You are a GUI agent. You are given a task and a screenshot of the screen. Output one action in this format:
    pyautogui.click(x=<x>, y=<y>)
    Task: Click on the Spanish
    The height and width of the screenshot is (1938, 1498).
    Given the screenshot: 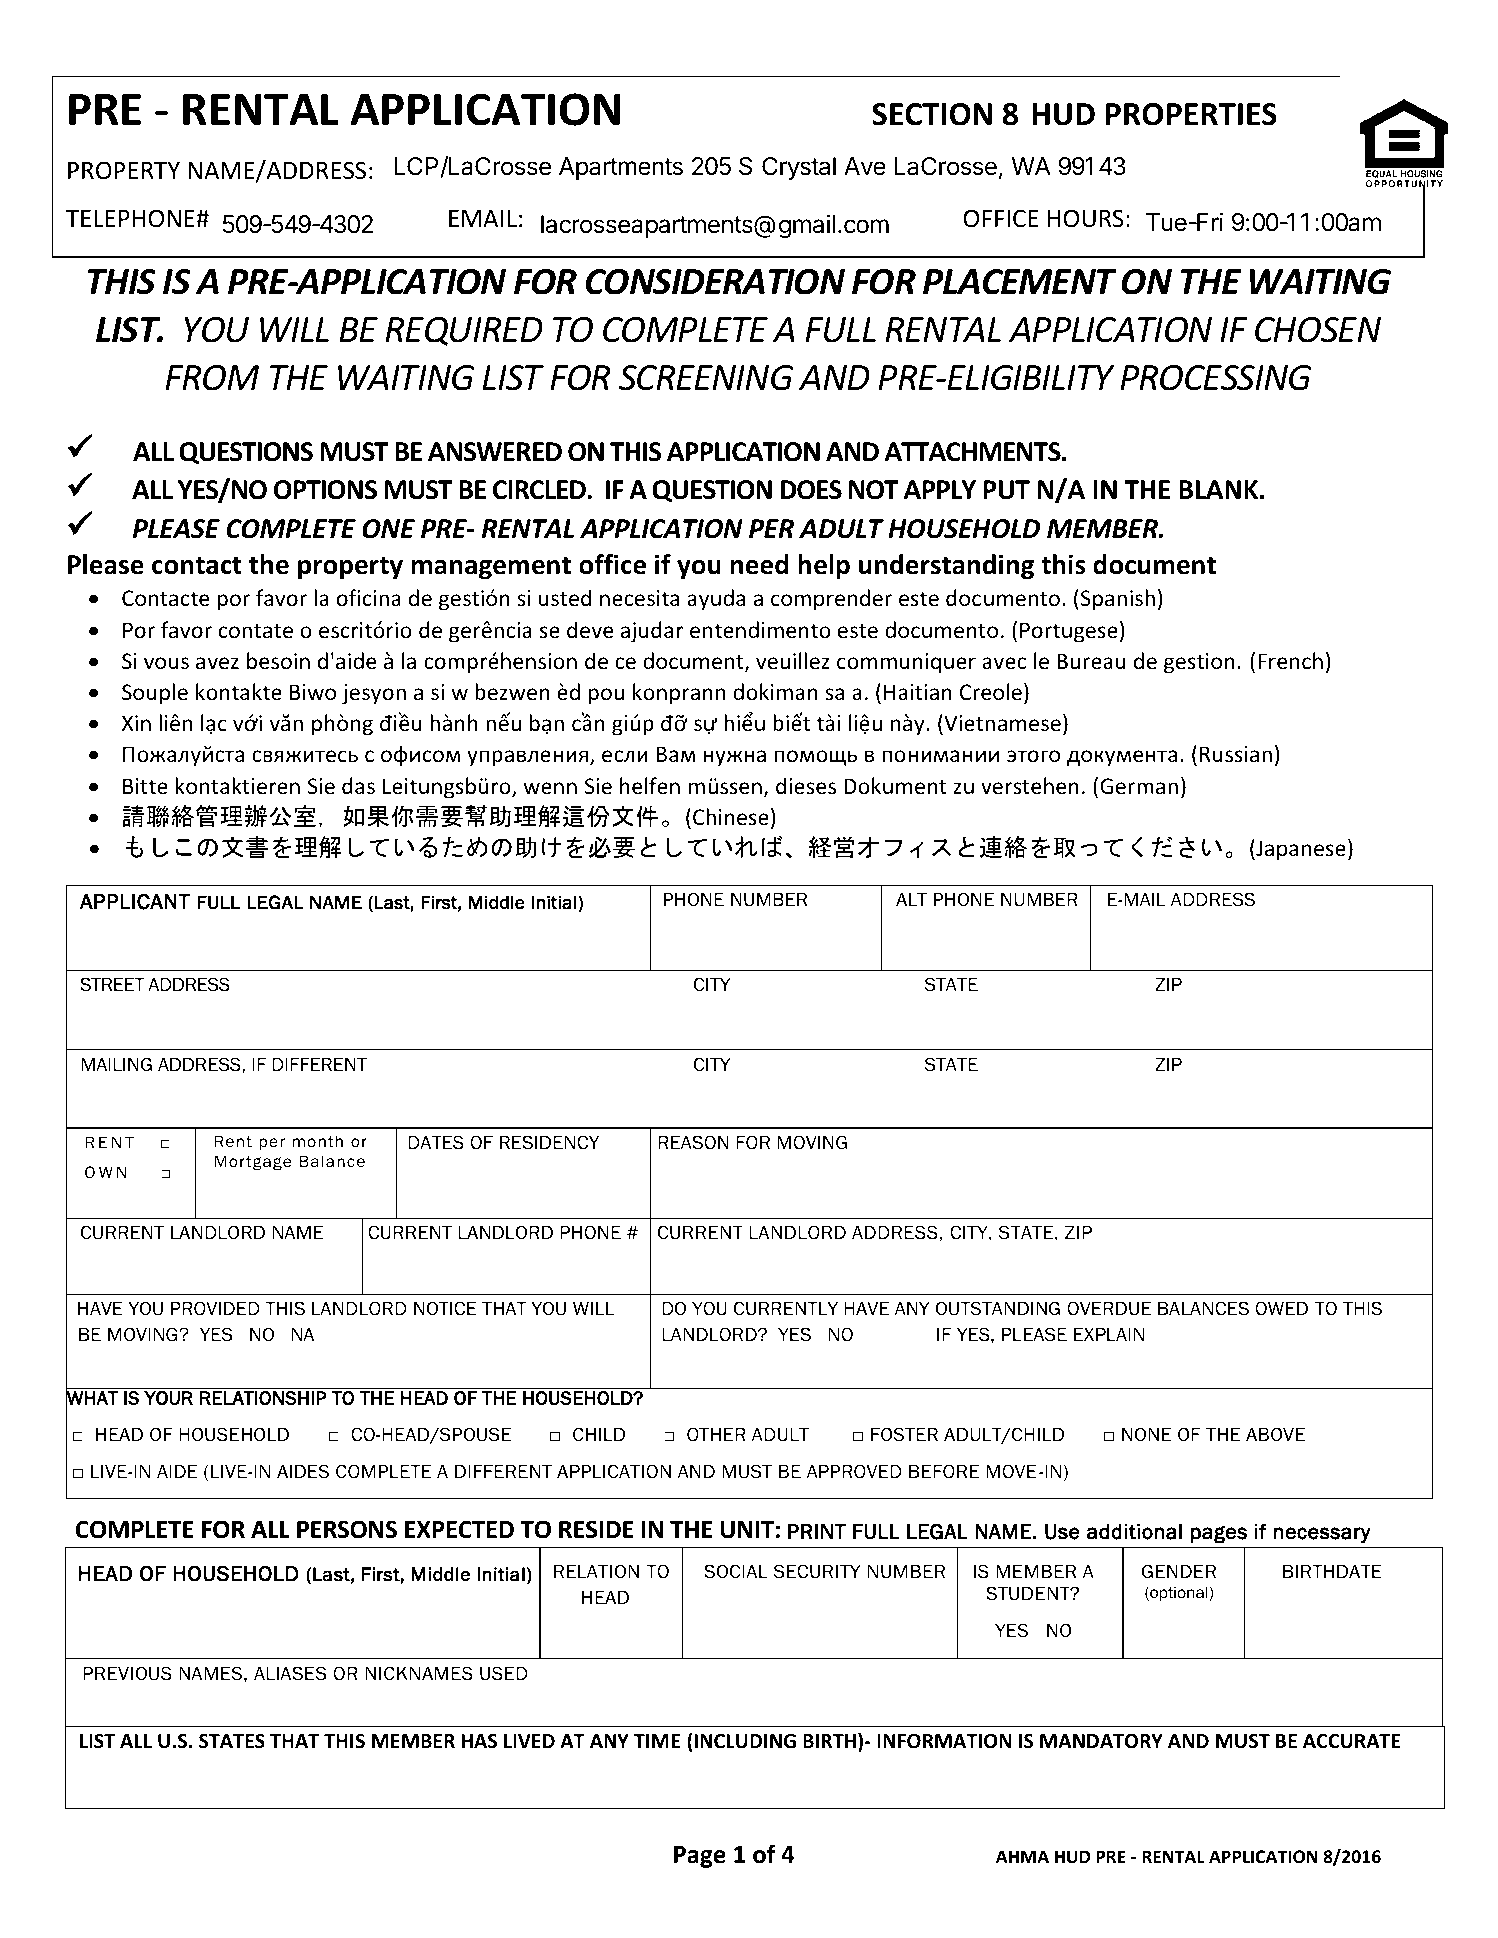 What is the action you would take?
    pyautogui.click(x=1118, y=600)
